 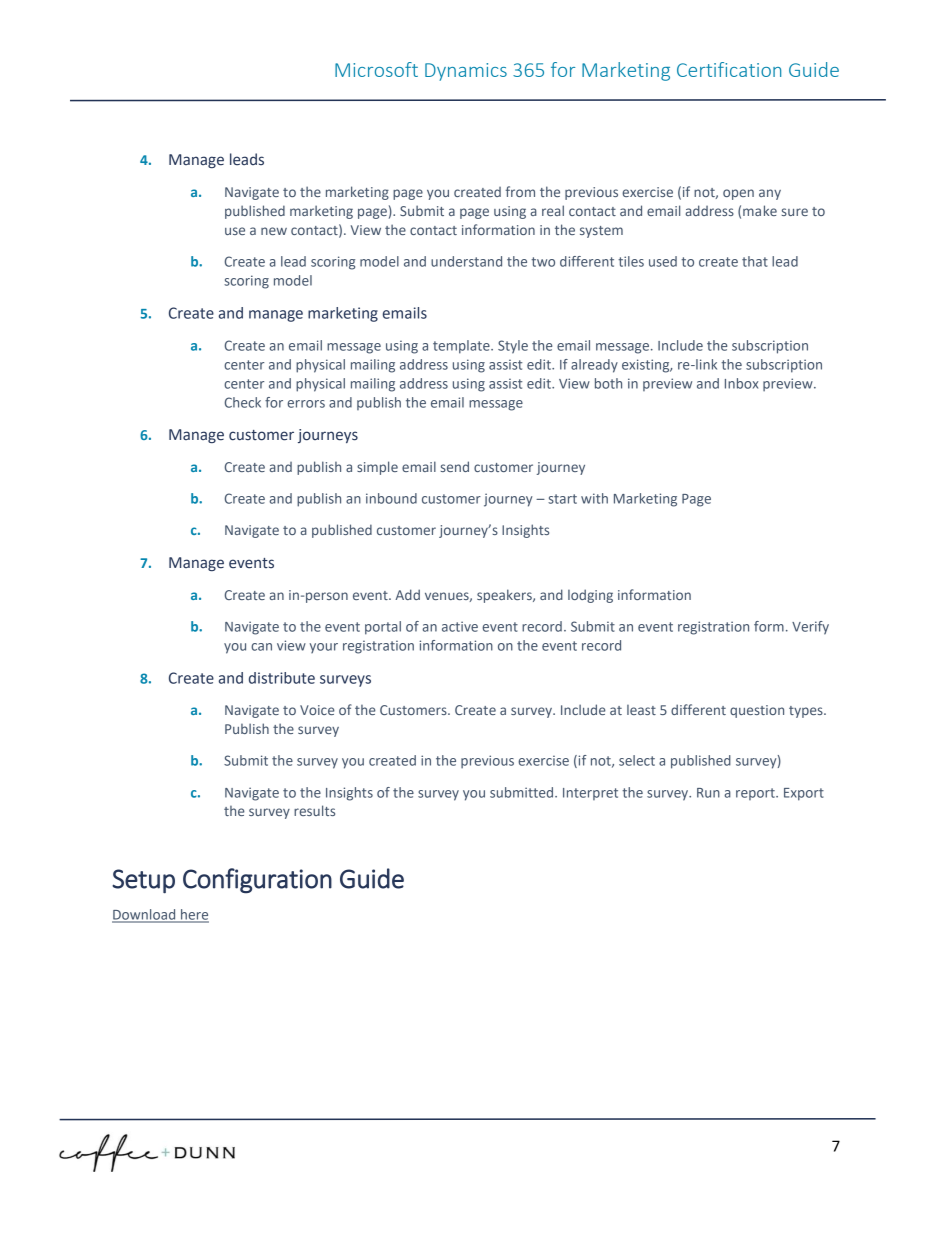 What do you see at coordinates (376, 69) in the page?
I see `Microsoft` at bounding box center [376, 69].
